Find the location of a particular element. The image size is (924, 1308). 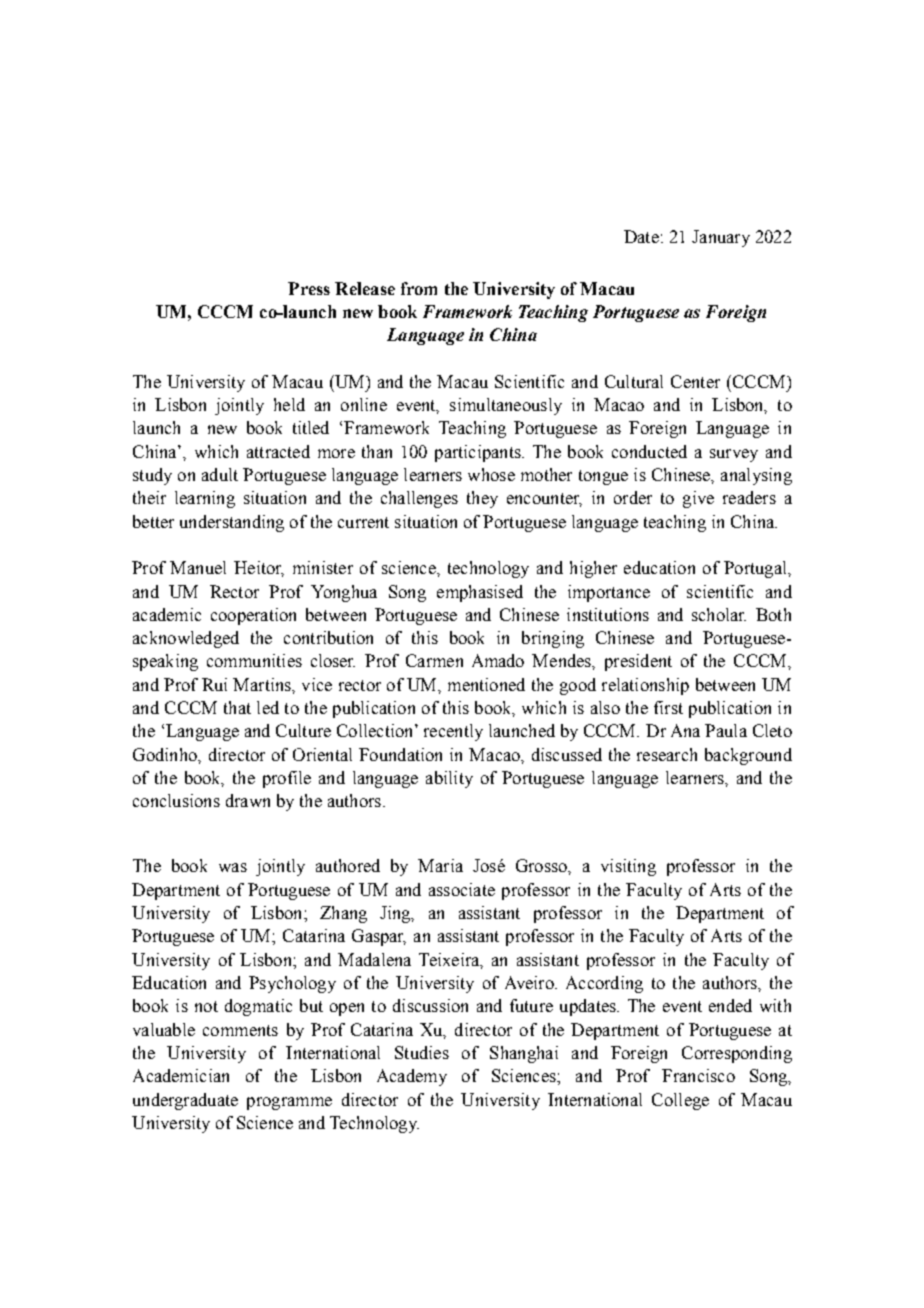

ability is located at coordinates (449, 779).
